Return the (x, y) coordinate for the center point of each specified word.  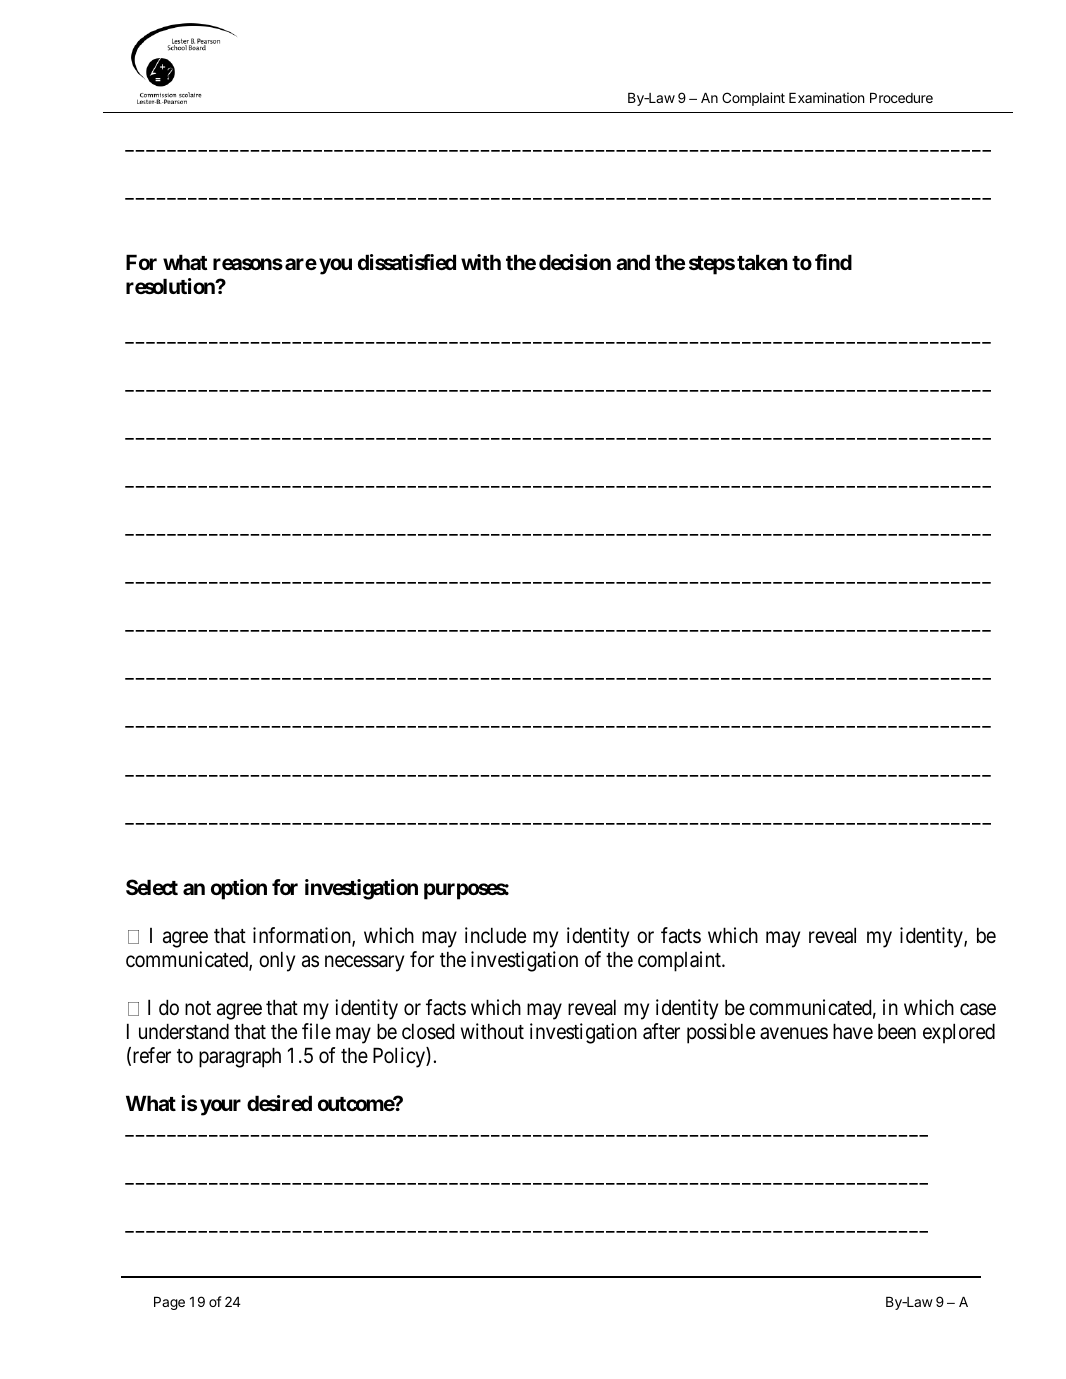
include (495, 935)
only (277, 961)
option (239, 889)
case (978, 1009)
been (897, 1031)
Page (169, 1303)
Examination (826, 97)
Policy (400, 1057)
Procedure (901, 98)
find (833, 262)
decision (575, 262)
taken (762, 262)
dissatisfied (407, 262)
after (661, 1031)
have (853, 1031)
